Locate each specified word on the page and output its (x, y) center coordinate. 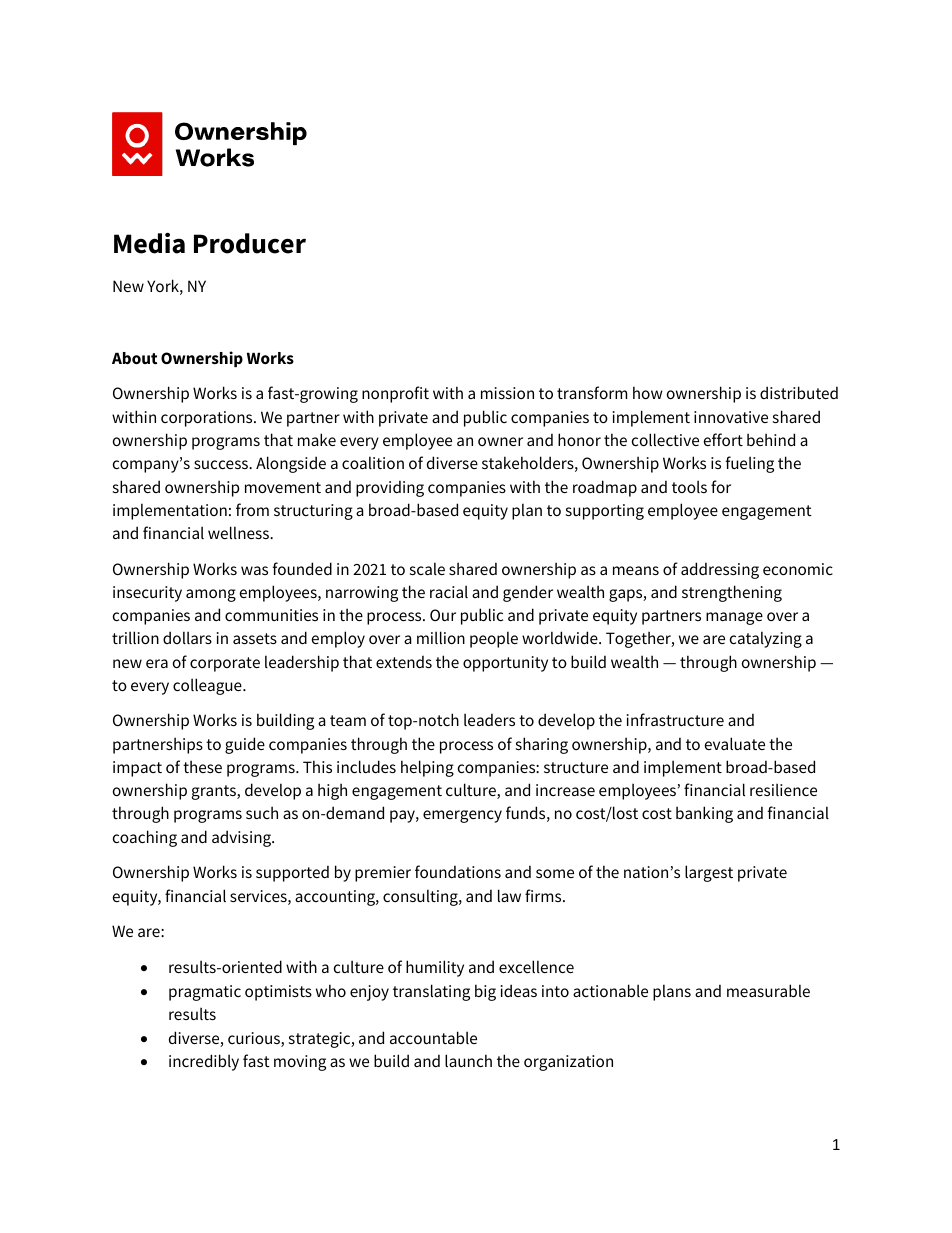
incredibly (204, 1062)
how (647, 392)
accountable (433, 1037)
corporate (225, 664)
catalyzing (766, 639)
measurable (768, 990)
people (494, 639)
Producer (250, 243)
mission (507, 393)
